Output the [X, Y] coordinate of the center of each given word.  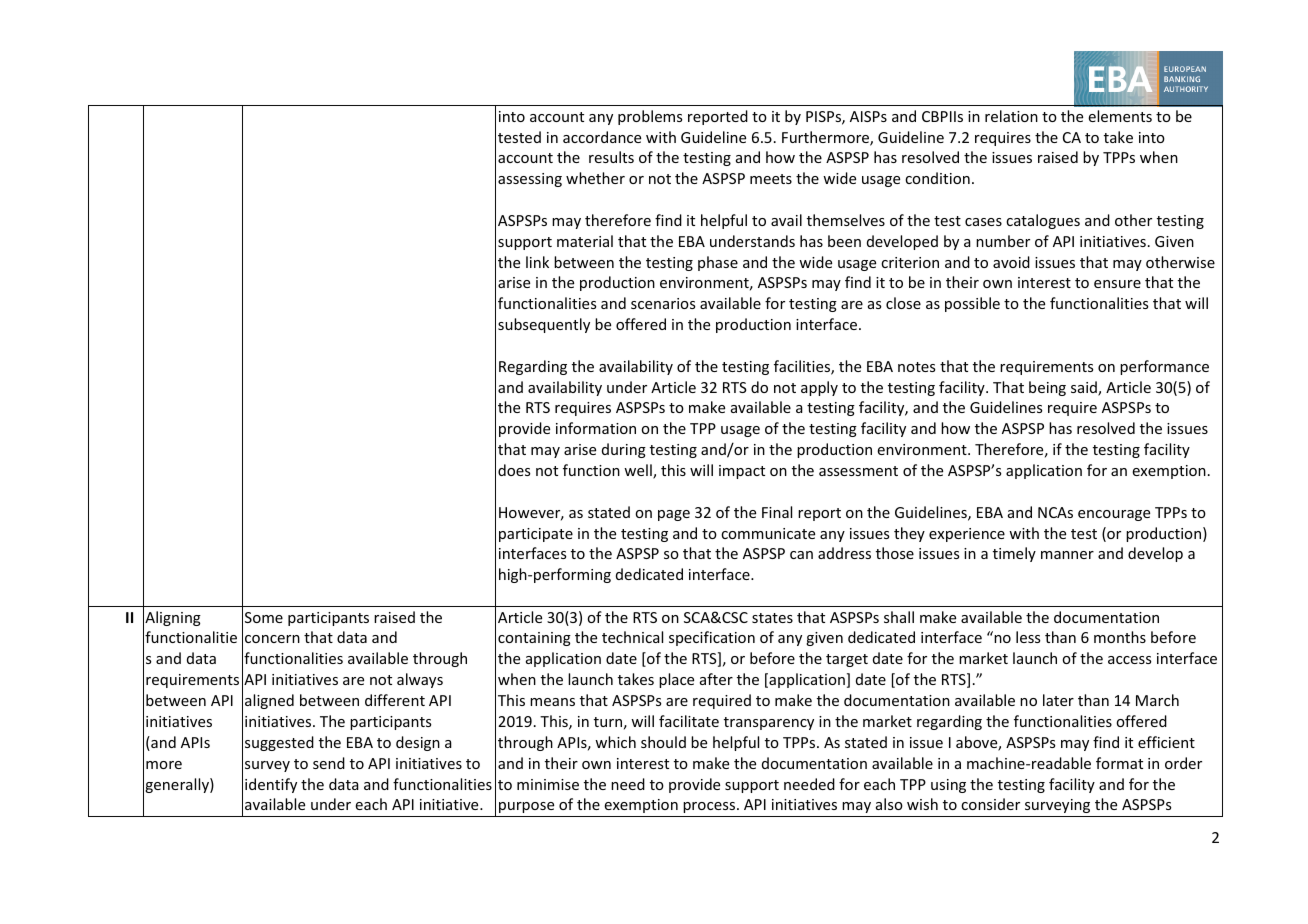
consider [990, 804]
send [329, 763]
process [710, 807]
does [514, 470]
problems [650, 117]
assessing [530, 180]
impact [742, 472]
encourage [1114, 515]
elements [1120, 116]
